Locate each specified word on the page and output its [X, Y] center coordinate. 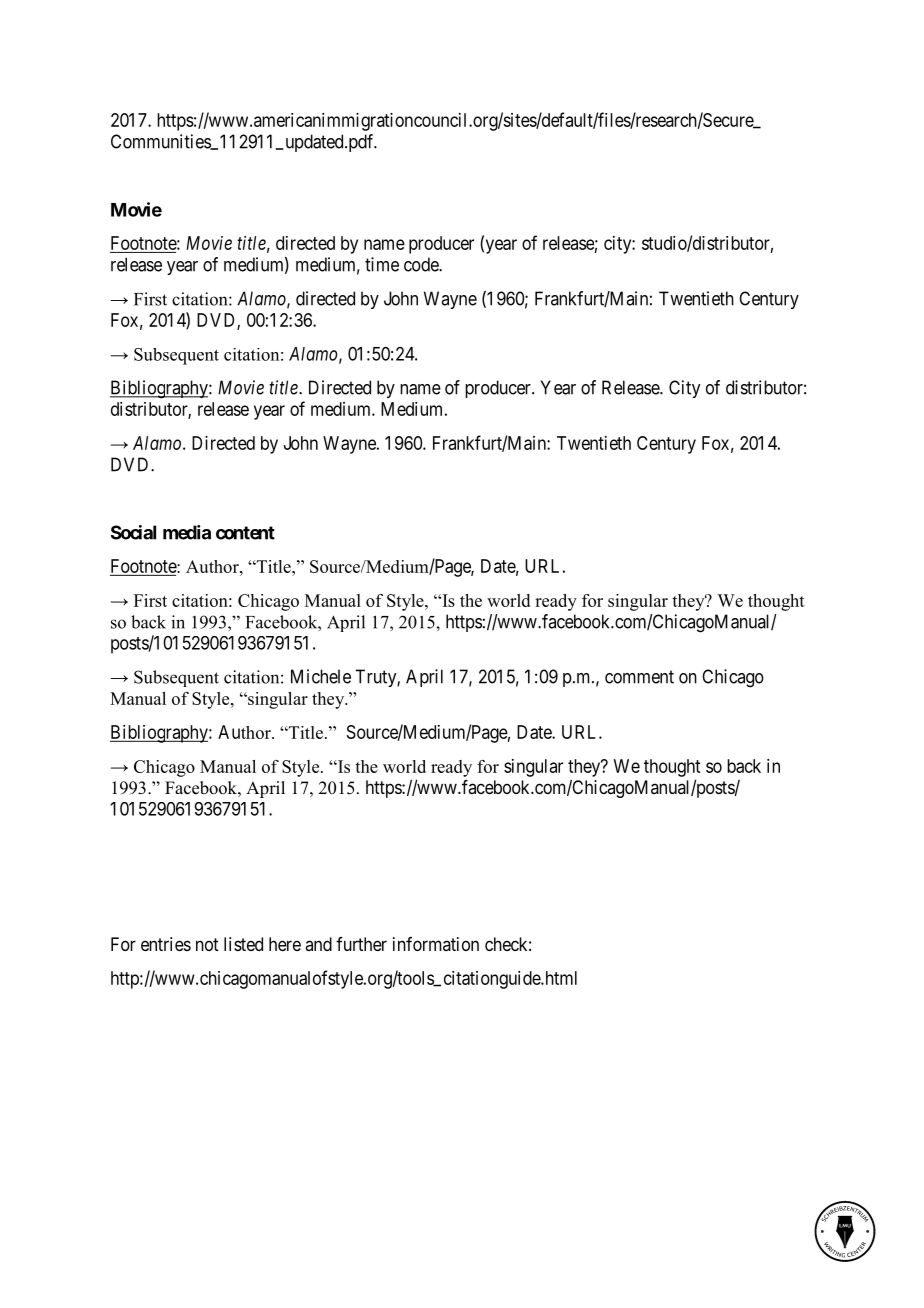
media [187, 532]
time [382, 264]
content [245, 533]
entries [166, 944]
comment [639, 677]
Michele [321, 676]
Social [133, 532]
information [436, 944]
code [422, 264]
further [361, 944]
